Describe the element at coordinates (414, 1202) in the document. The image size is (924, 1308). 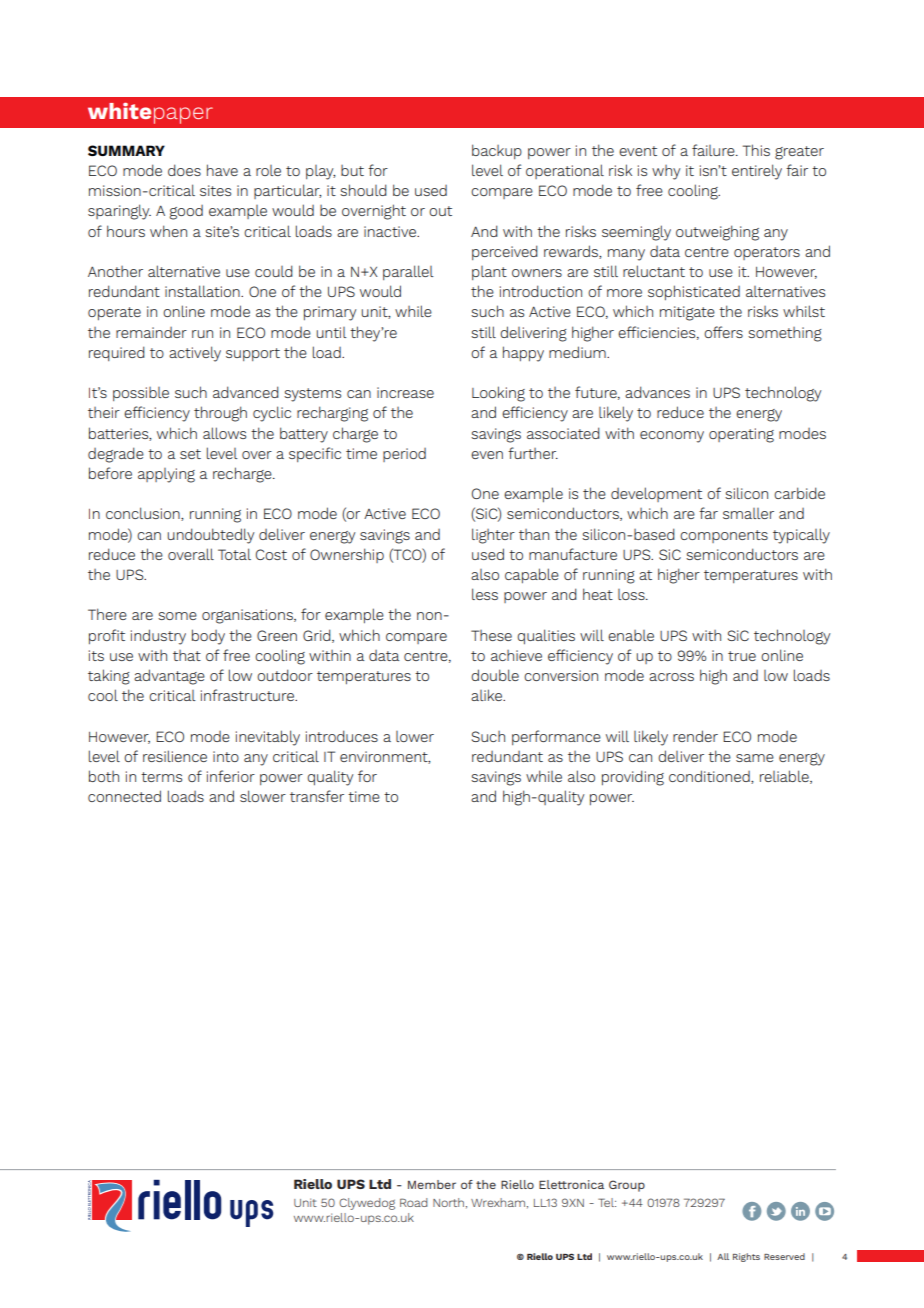
I see `Road` at that location.
